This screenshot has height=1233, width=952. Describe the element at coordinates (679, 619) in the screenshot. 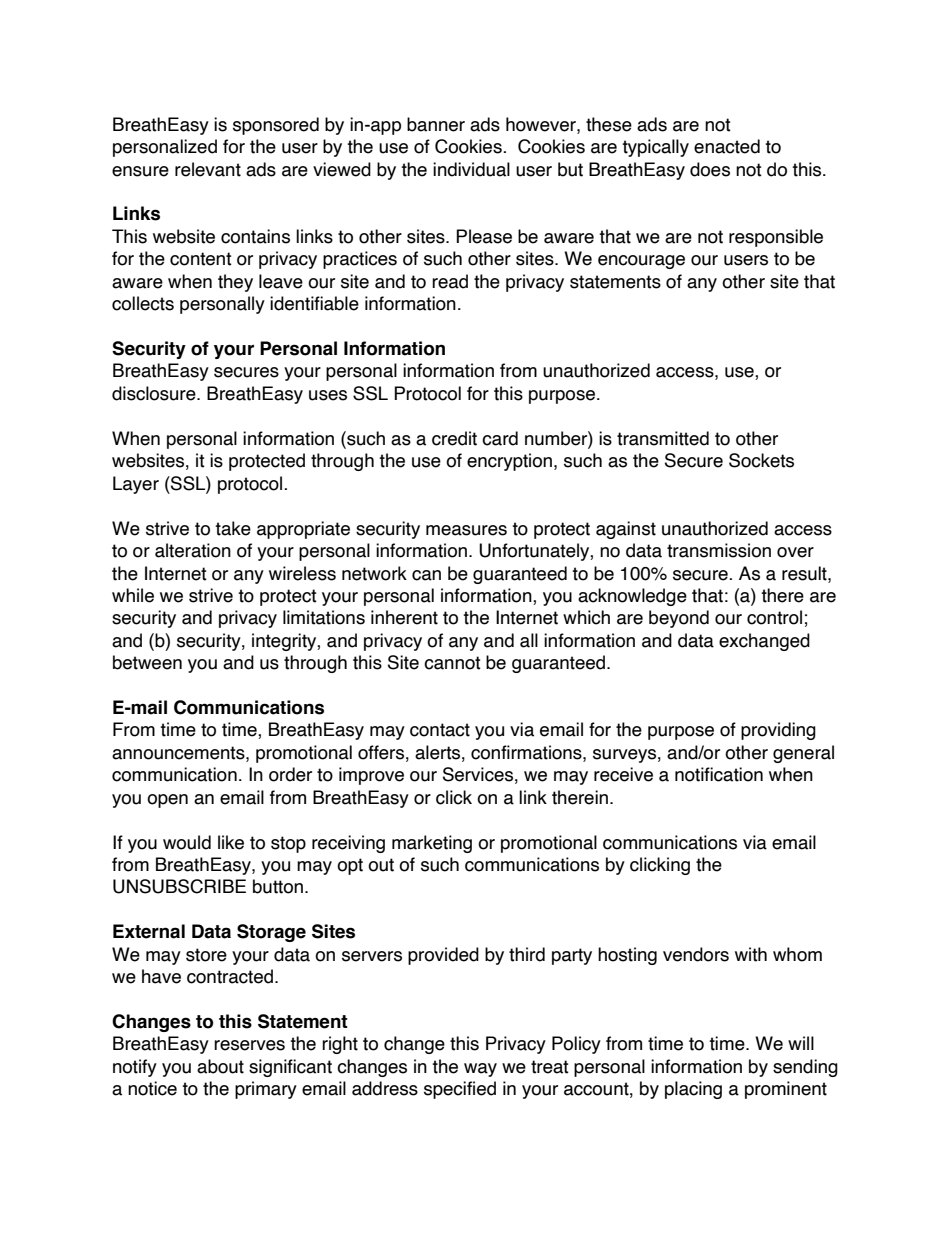

I see `beyond` at that location.
